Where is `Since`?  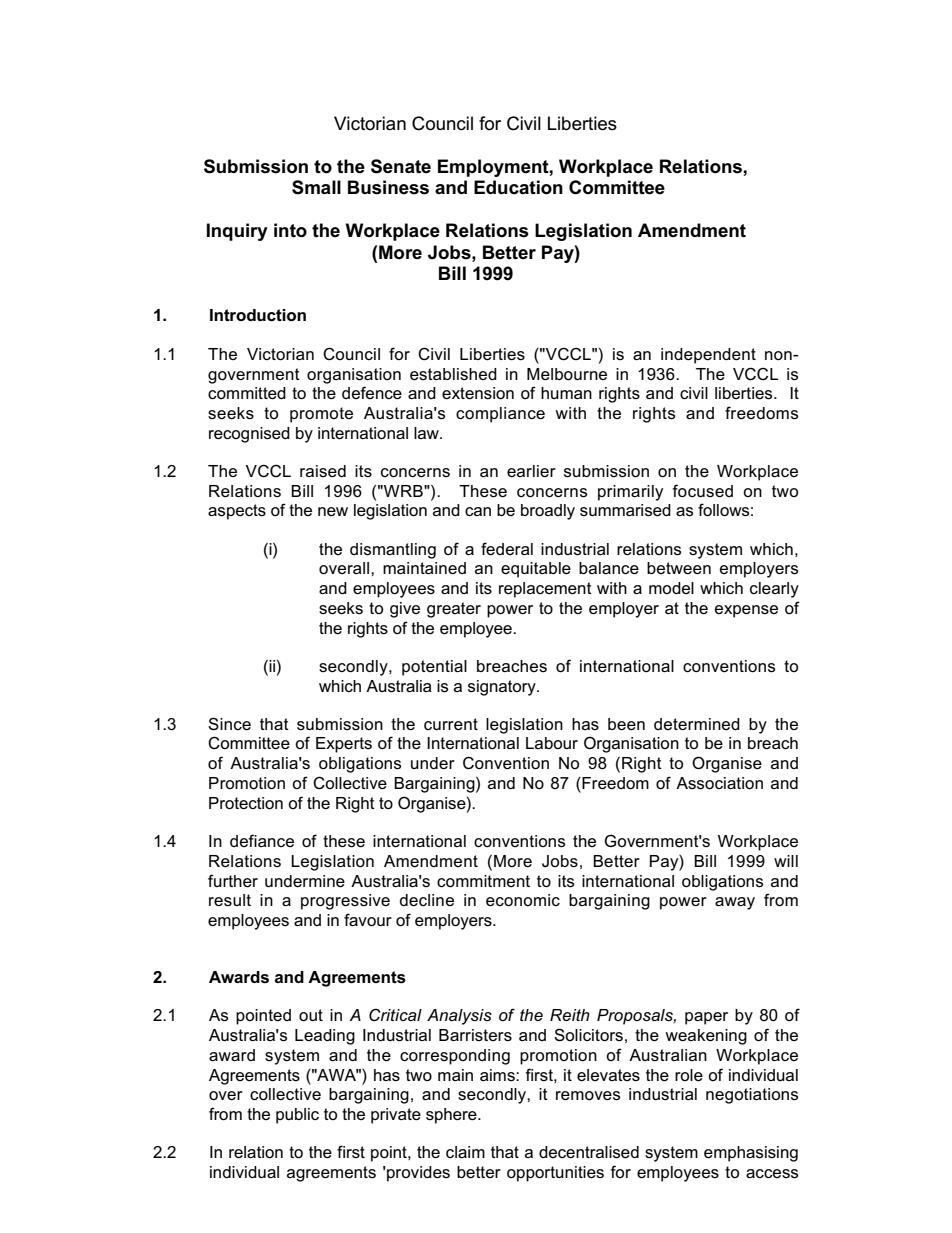 Since is located at coordinates (229, 724).
